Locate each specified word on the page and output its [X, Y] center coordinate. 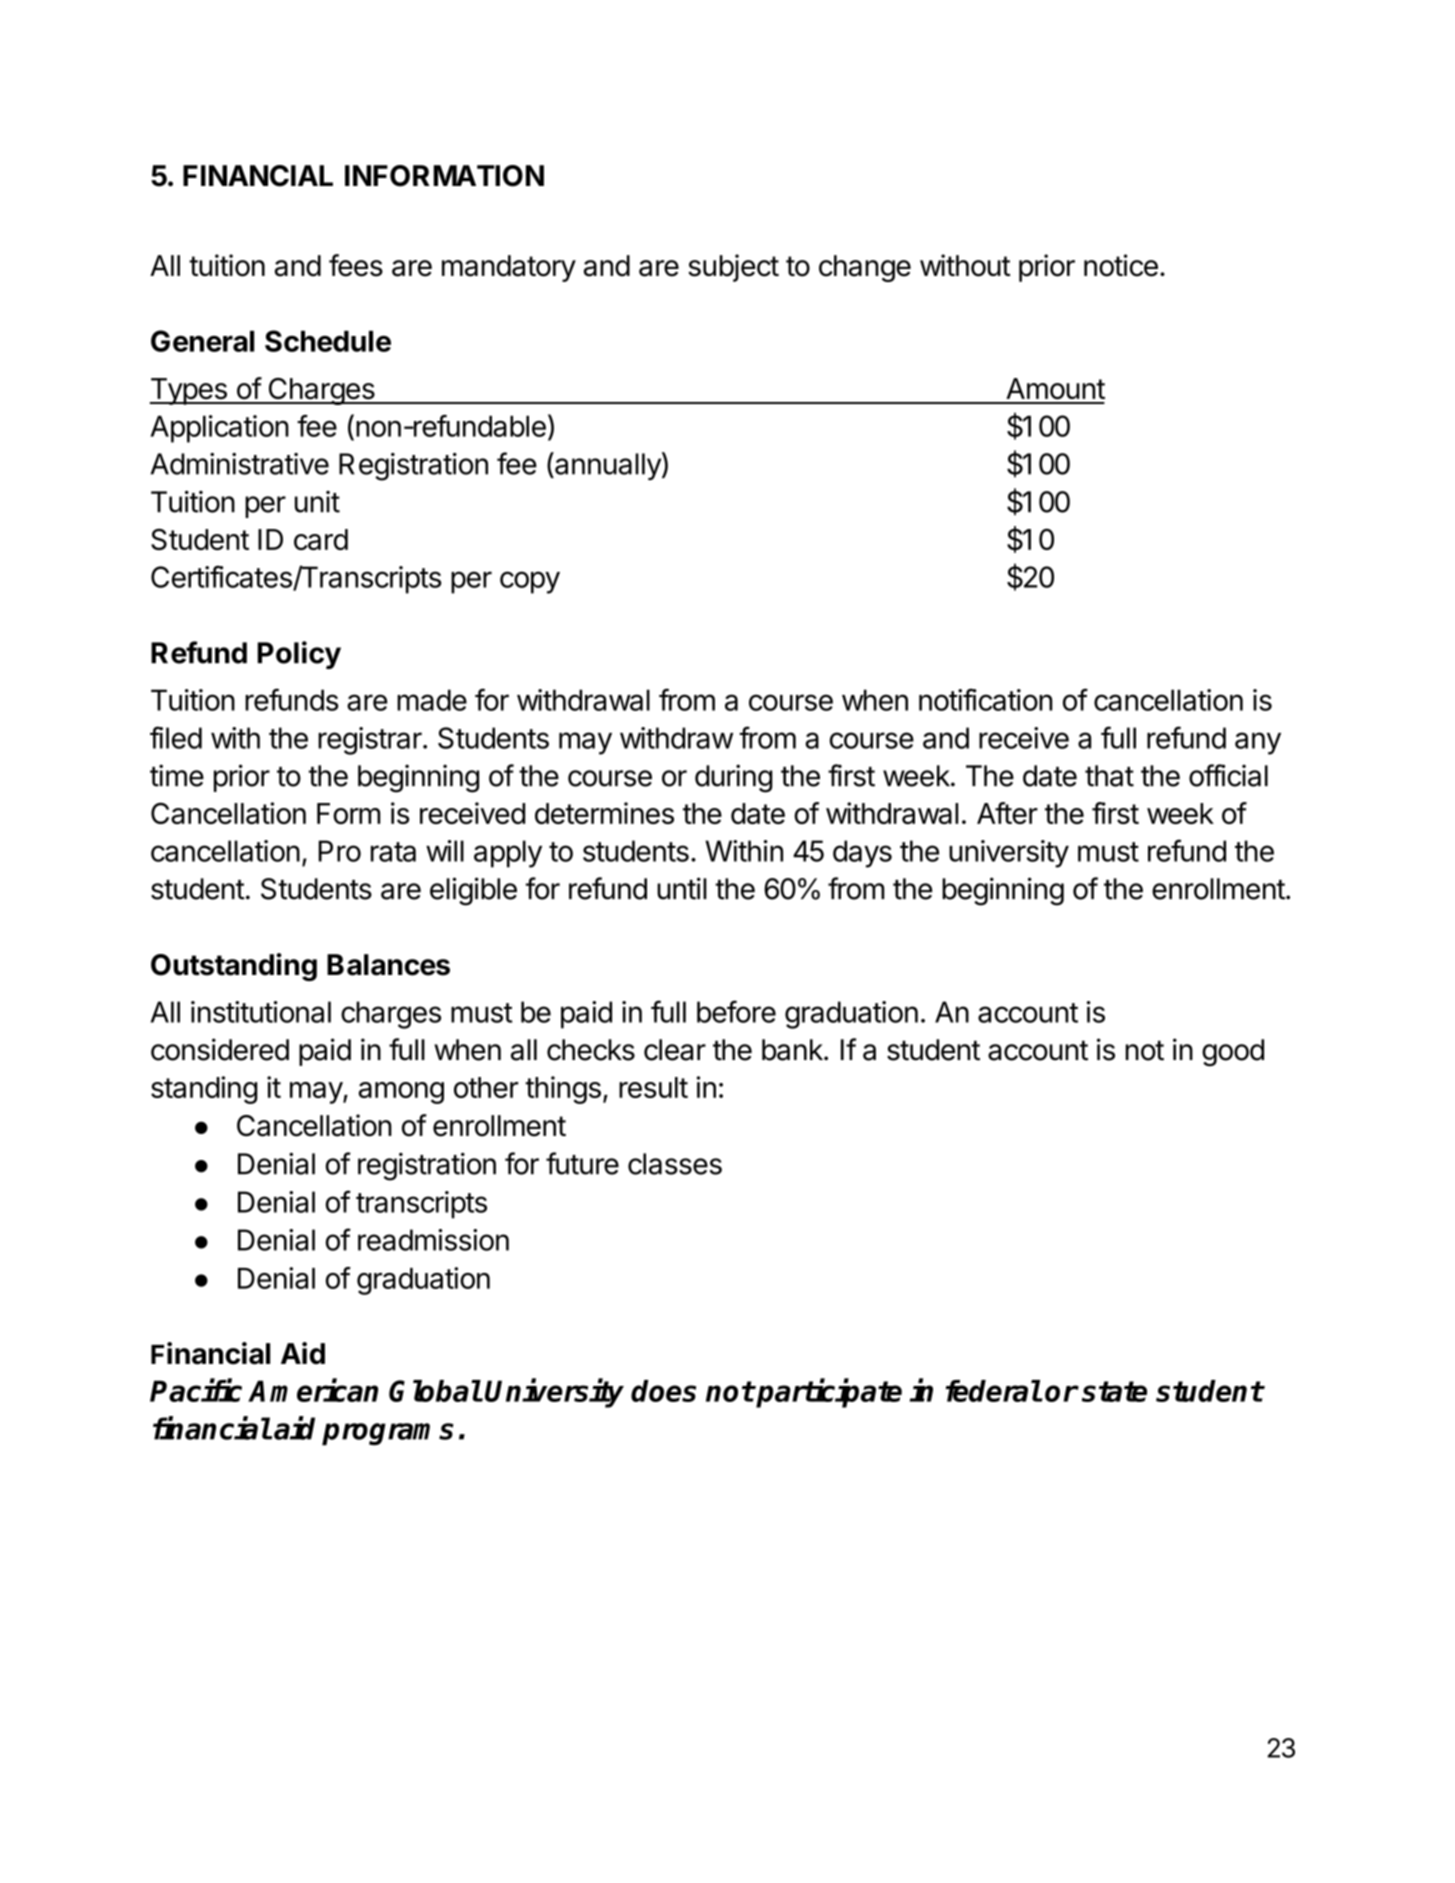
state [1114, 1391]
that [1109, 776]
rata [393, 852]
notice [1121, 265]
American [313, 1390]
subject [733, 268]
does [663, 1391]
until [682, 888]
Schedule [328, 341]
